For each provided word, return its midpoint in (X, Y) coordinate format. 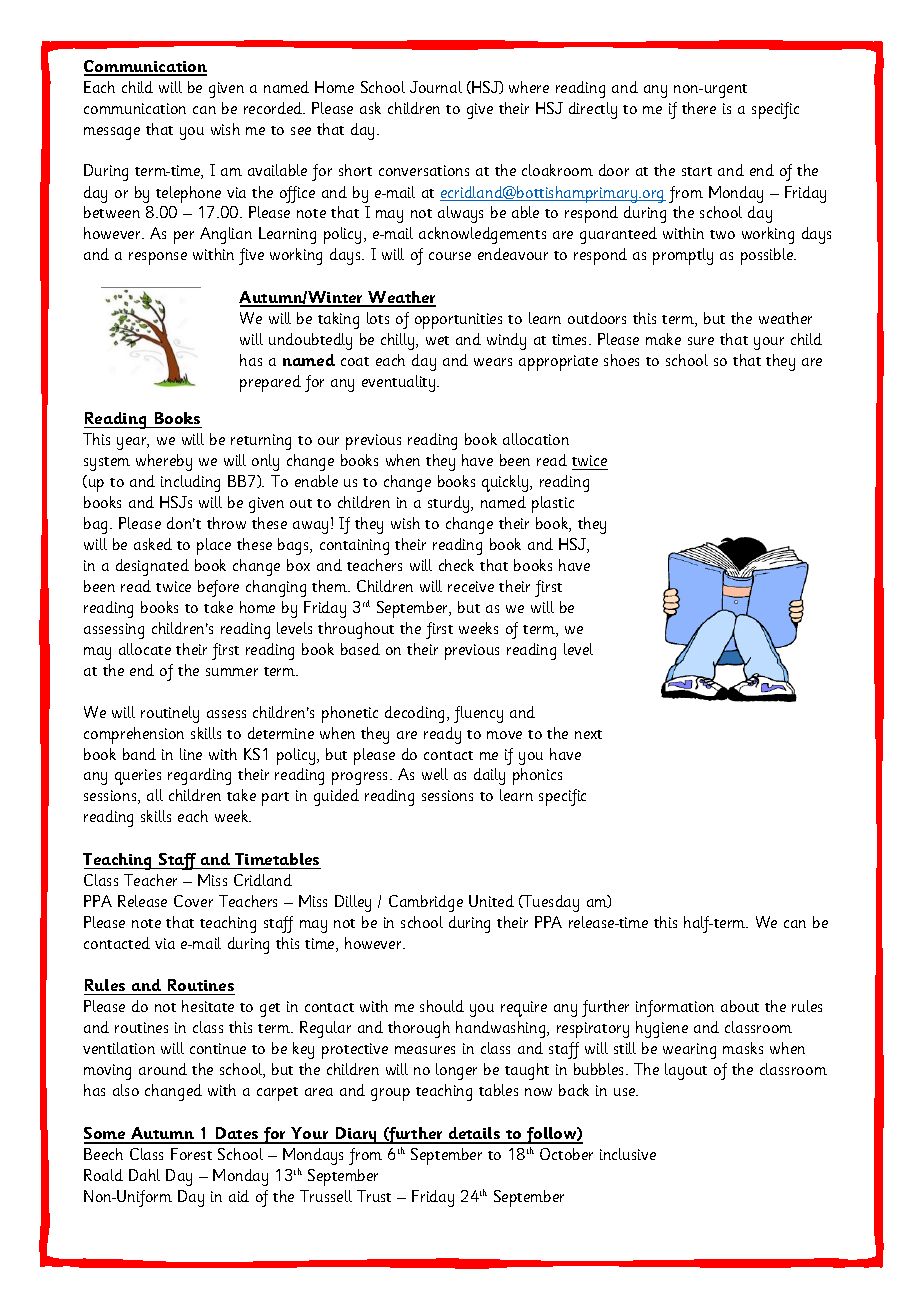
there (699, 108)
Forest (191, 1154)
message (112, 133)
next (588, 734)
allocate (145, 649)
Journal (436, 87)
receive (471, 586)
